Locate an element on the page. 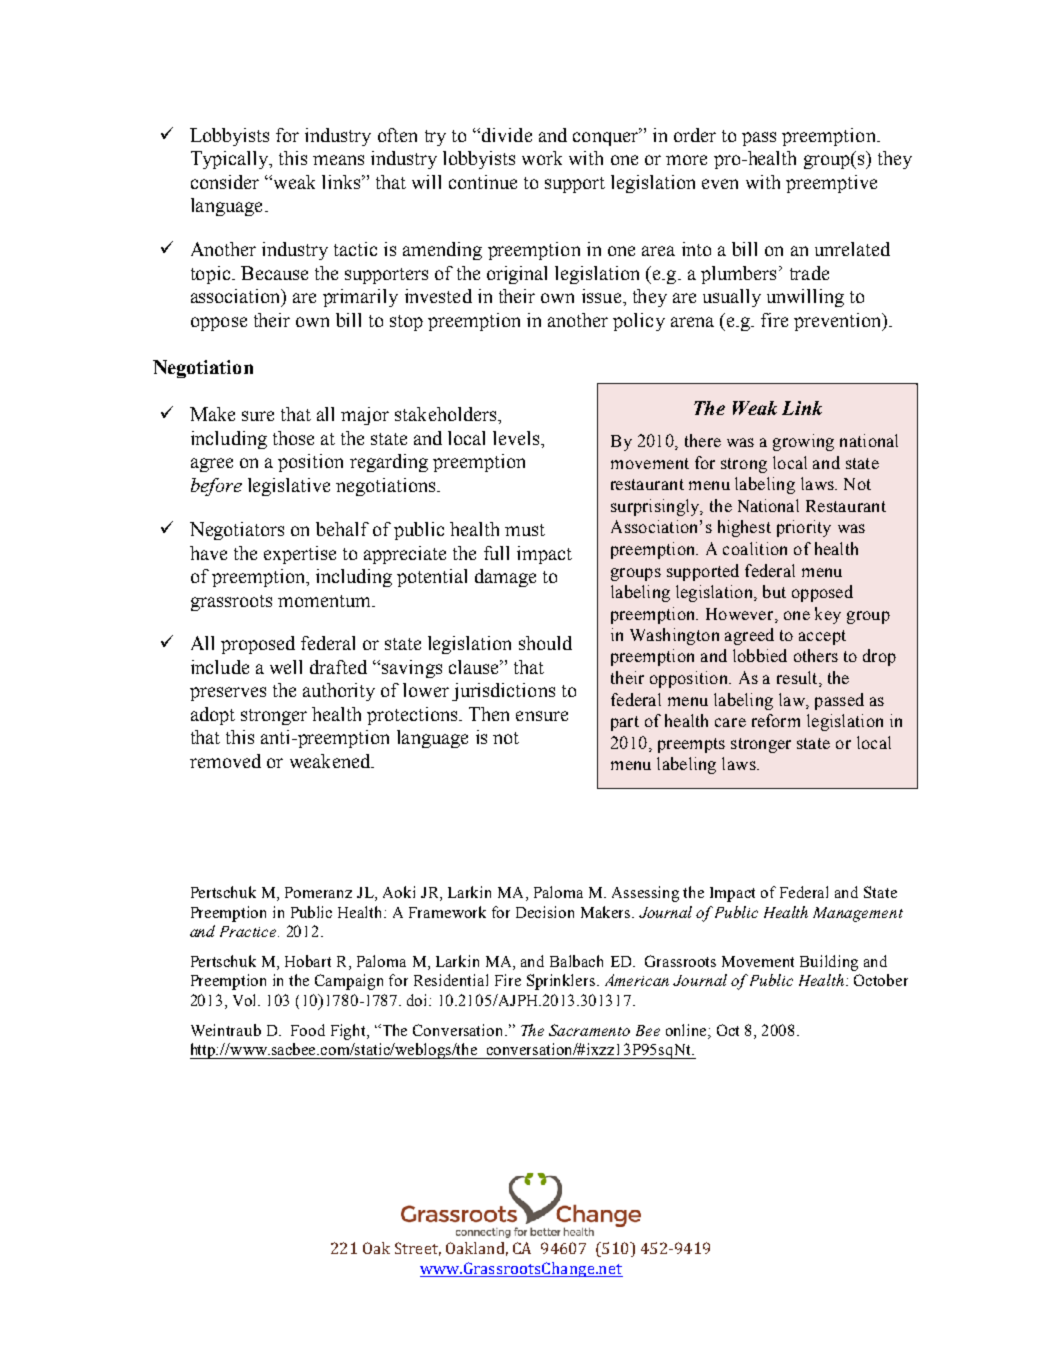 This document has height=1349, width=1042. usually is located at coordinates (732, 298).
